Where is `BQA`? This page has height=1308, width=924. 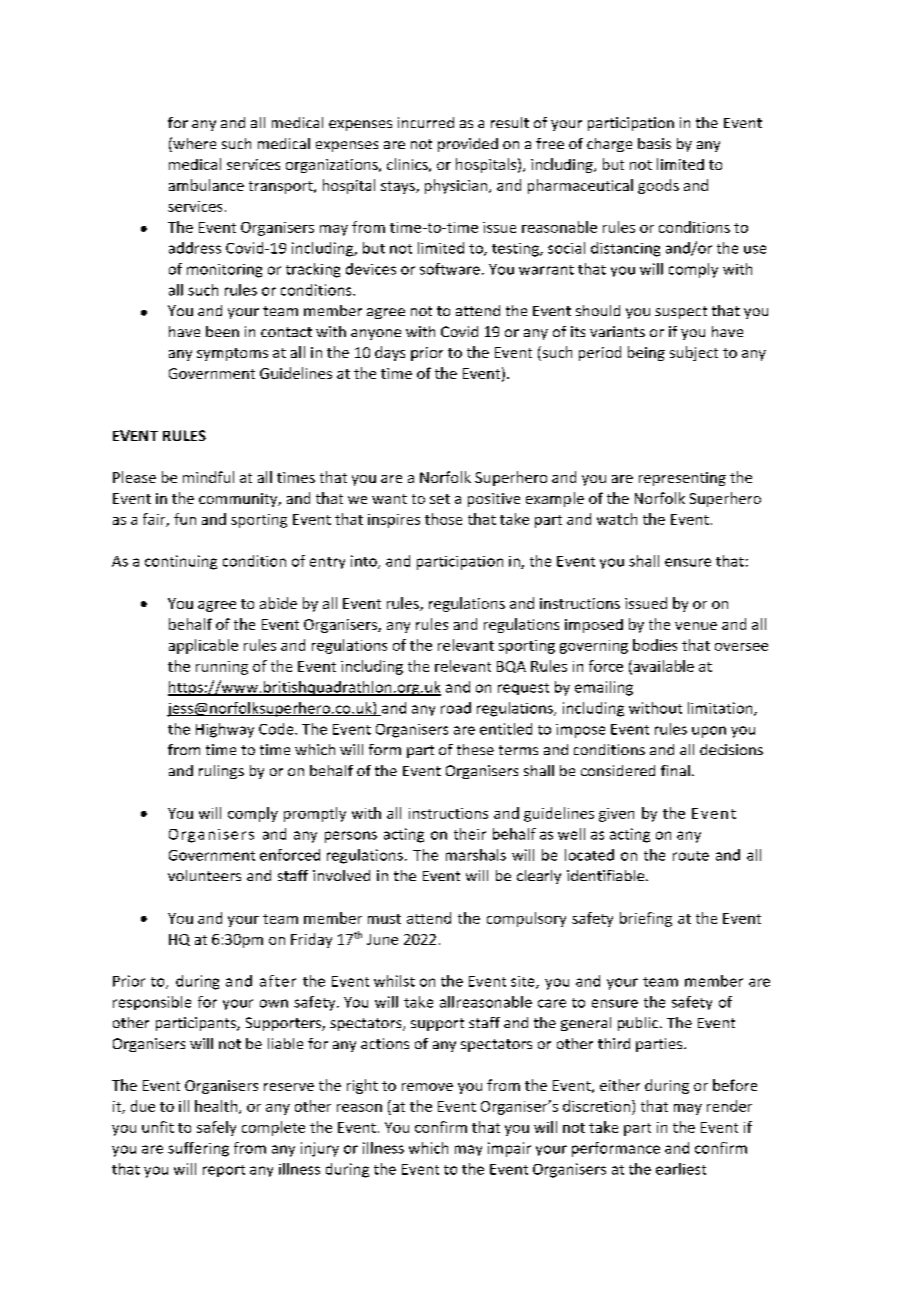 BQA is located at coordinates (511, 667).
